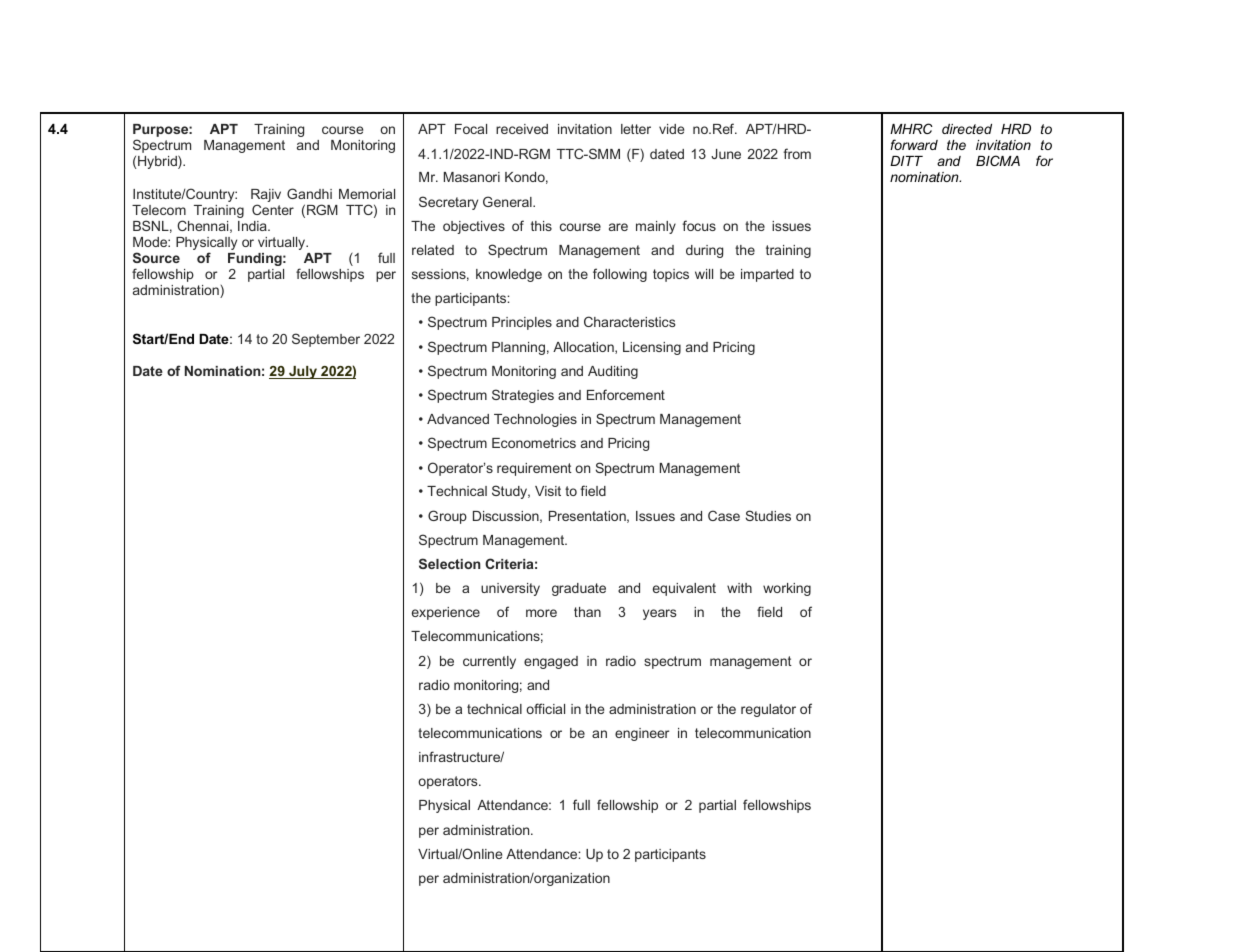  What do you see at coordinates (768, 515) in the image?
I see `Studies` at bounding box center [768, 515].
